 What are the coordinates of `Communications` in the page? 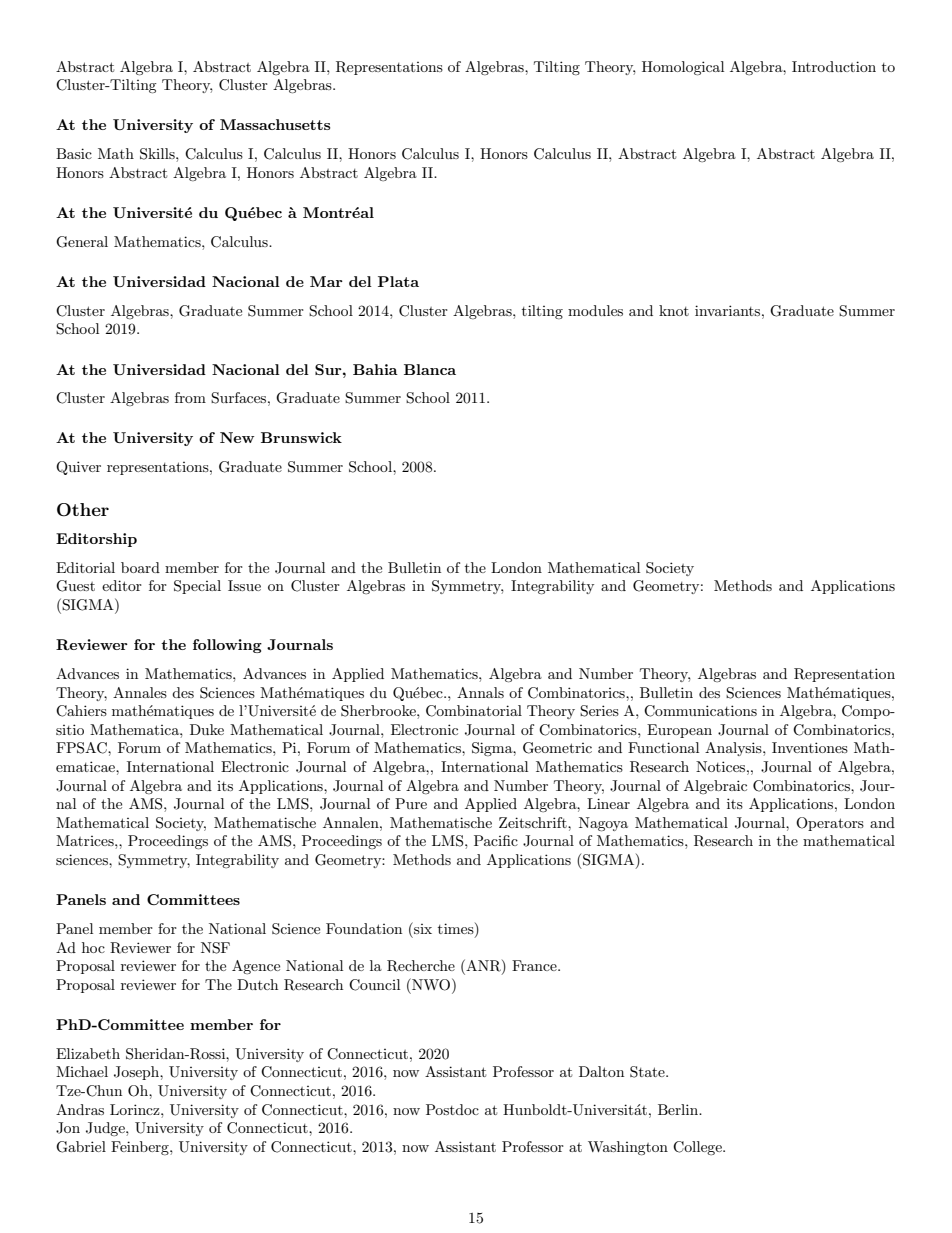 It's located at (700, 711).
